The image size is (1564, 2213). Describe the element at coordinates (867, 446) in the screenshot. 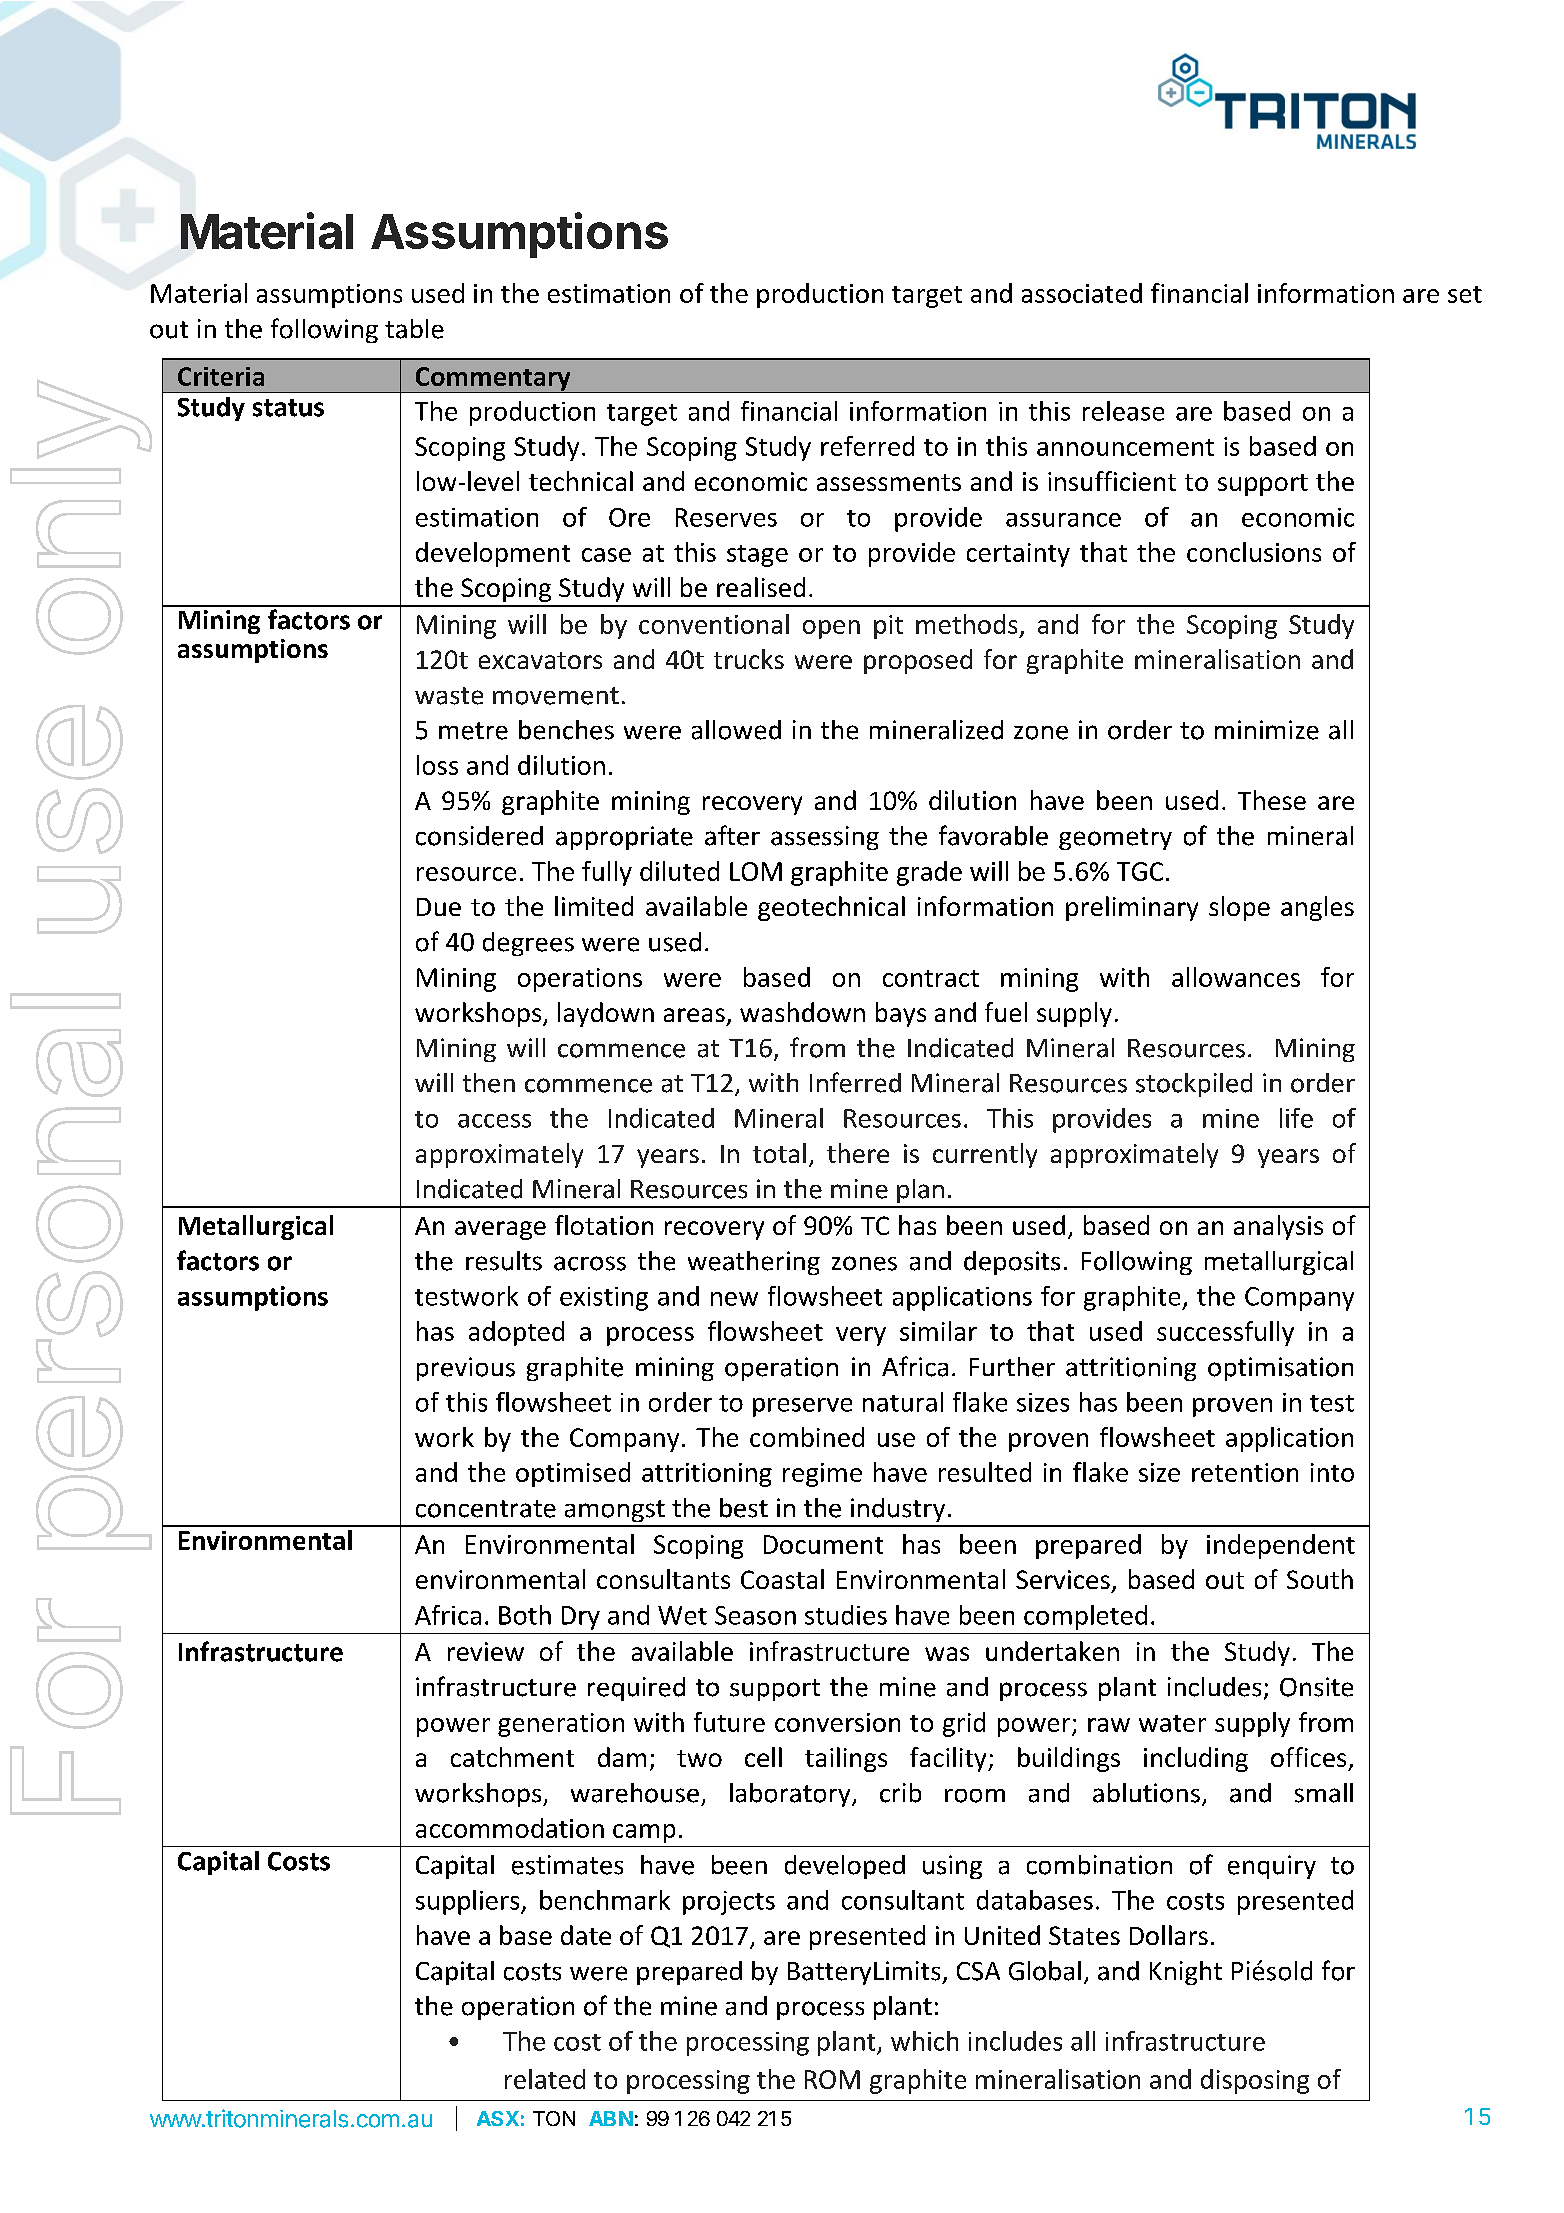

I see `referred` at that location.
